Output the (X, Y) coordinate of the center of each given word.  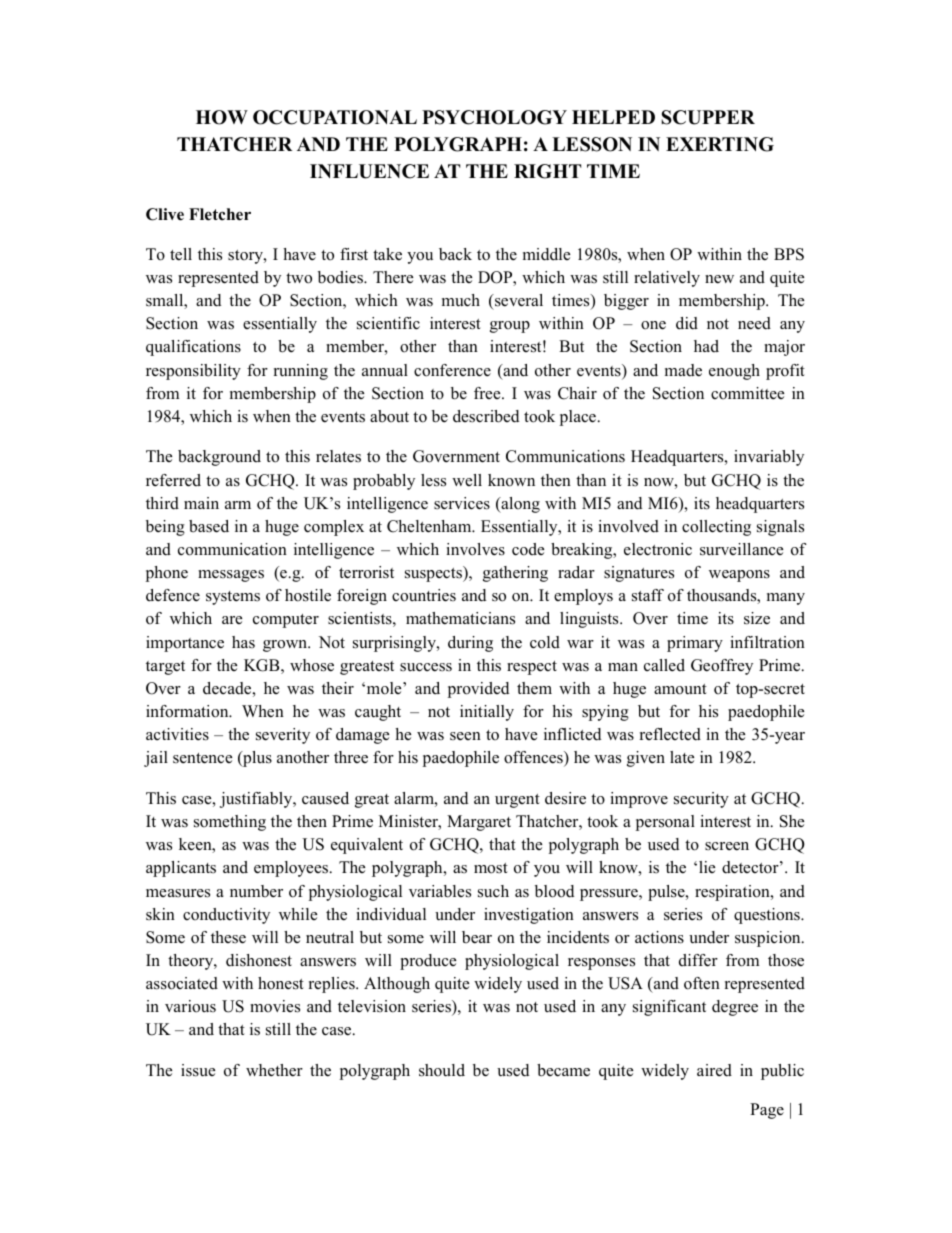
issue (198, 1070)
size (757, 618)
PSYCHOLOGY (494, 117)
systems (233, 598)
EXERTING (720, 144)
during (470, 644)
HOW (222, 117)
